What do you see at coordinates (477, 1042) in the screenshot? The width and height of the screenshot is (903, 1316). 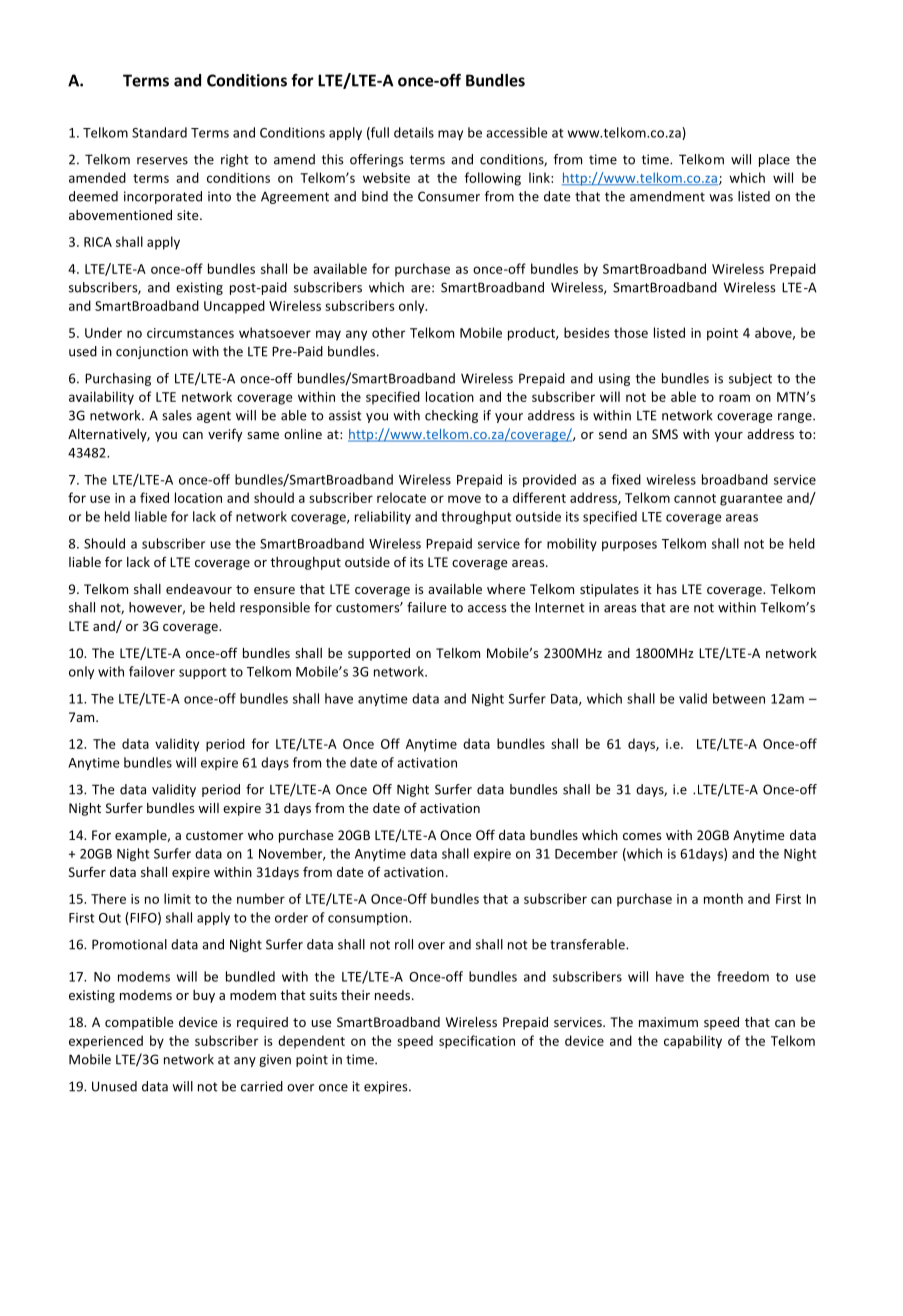 I see `specification` at bounding box center [477, 1042].
